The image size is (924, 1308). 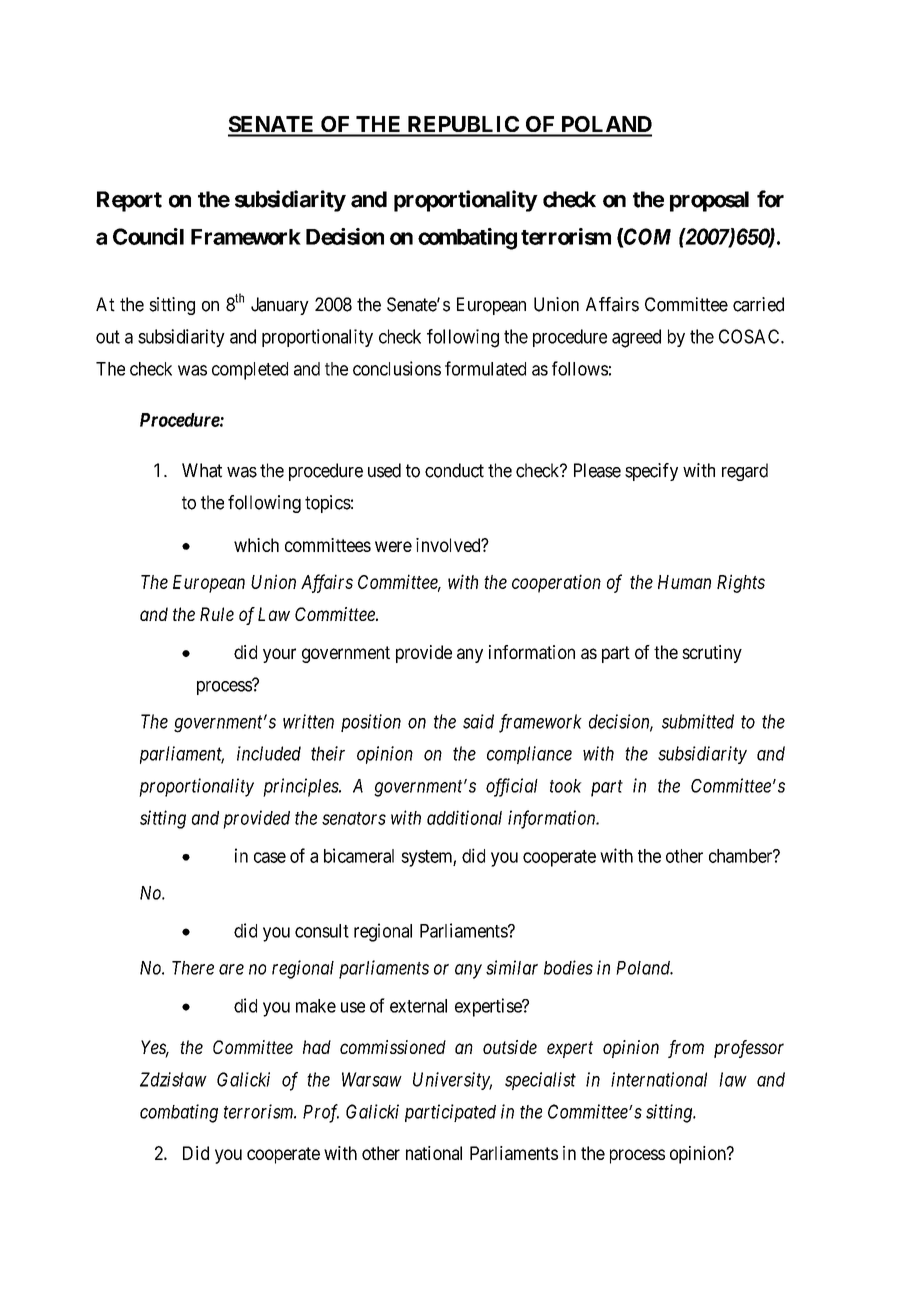 What do you see at coordinates (148, 236) in the page?
I see `Council` at bounding box center [148, 236].
